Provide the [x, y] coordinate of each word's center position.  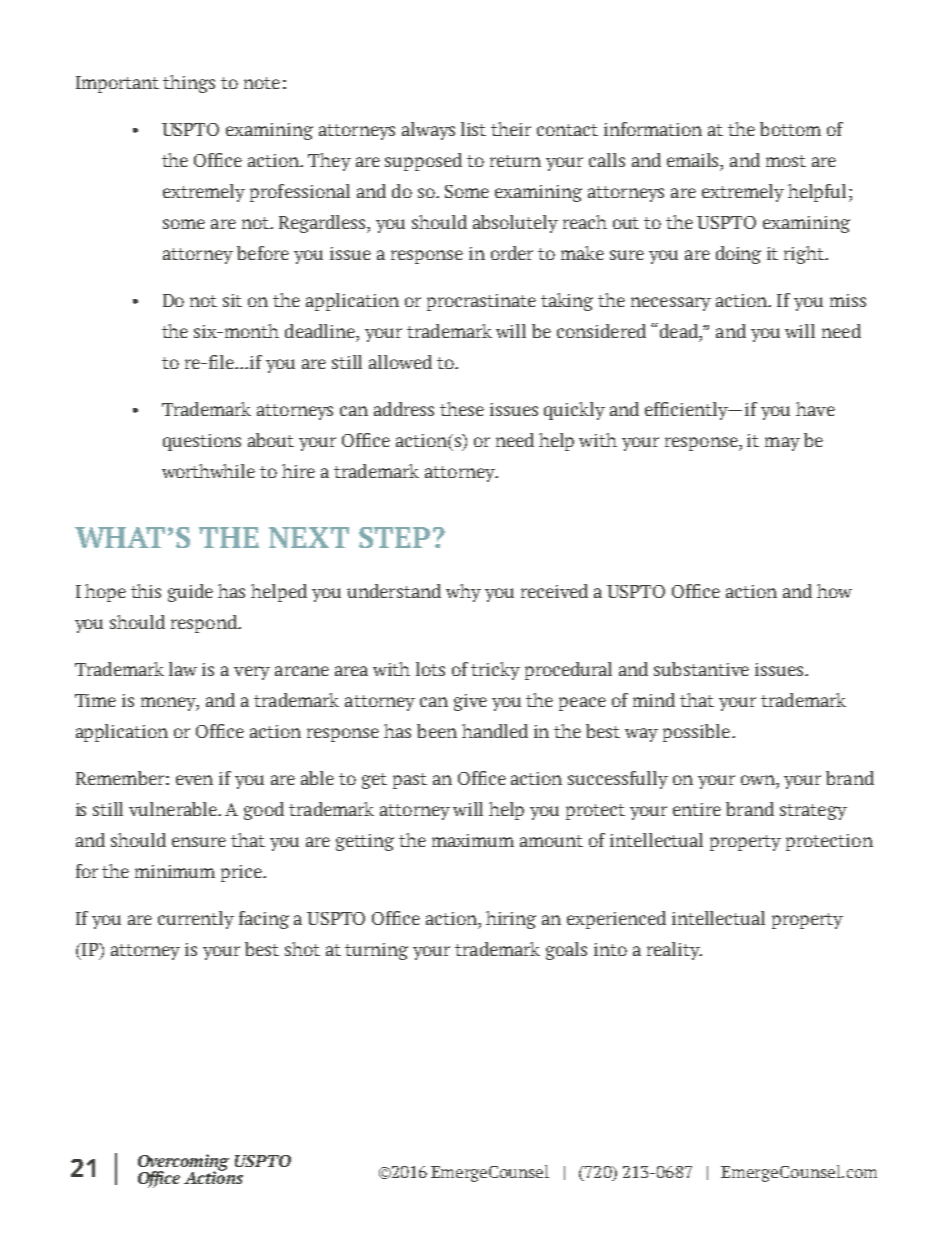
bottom [790, 129]
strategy [813, 812]
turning [376, 951]
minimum [175, 871]
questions [202, 442]
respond [205, 624]
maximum [473, 840]
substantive [701, 669]
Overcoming [183, 1163]
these [462, 409]
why [463, 593]
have [815, 409]
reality [674, 951]
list [473, 129]
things [189, 84]
